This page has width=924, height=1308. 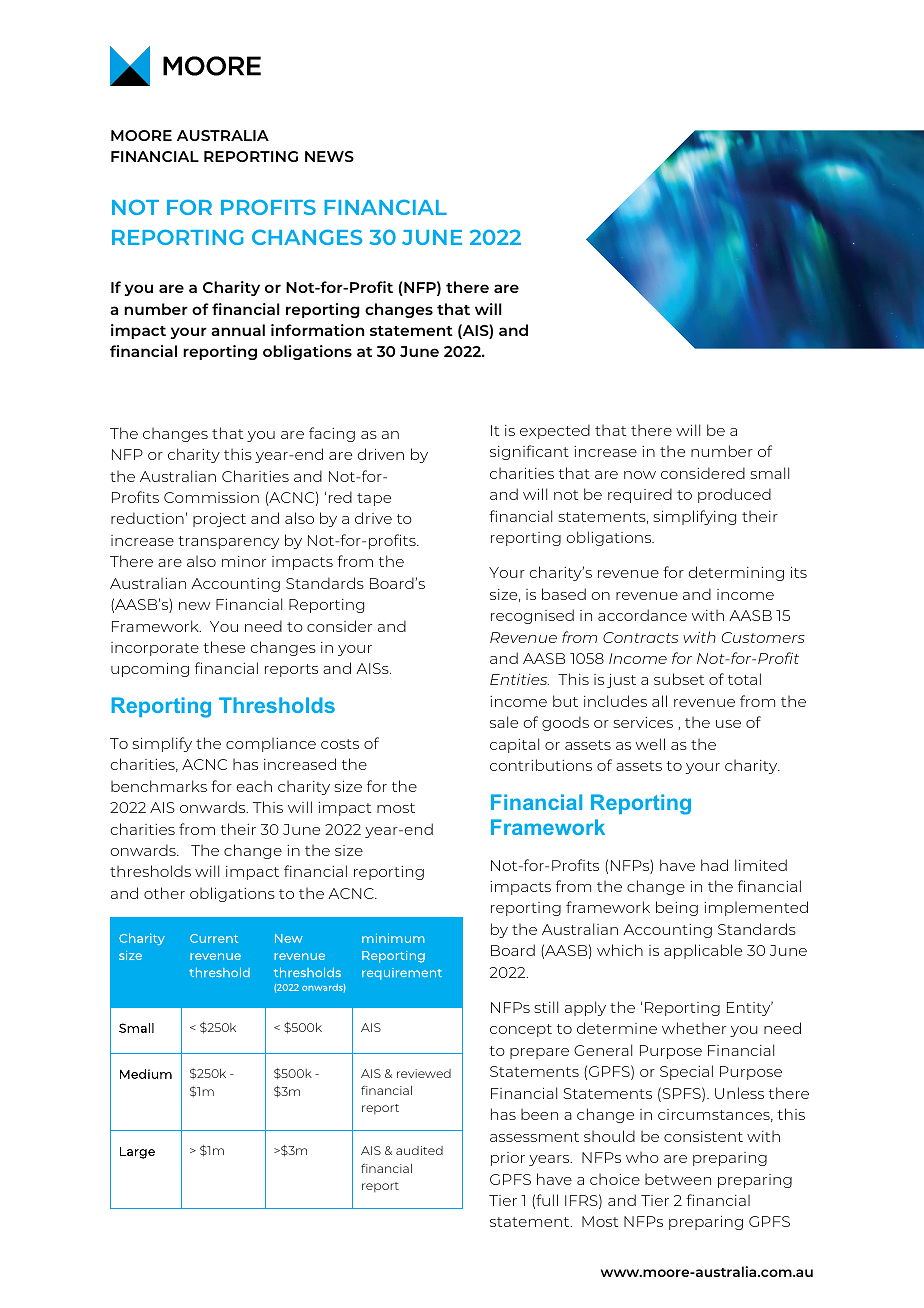 I want to click on information, so click(x=317, y=330).
